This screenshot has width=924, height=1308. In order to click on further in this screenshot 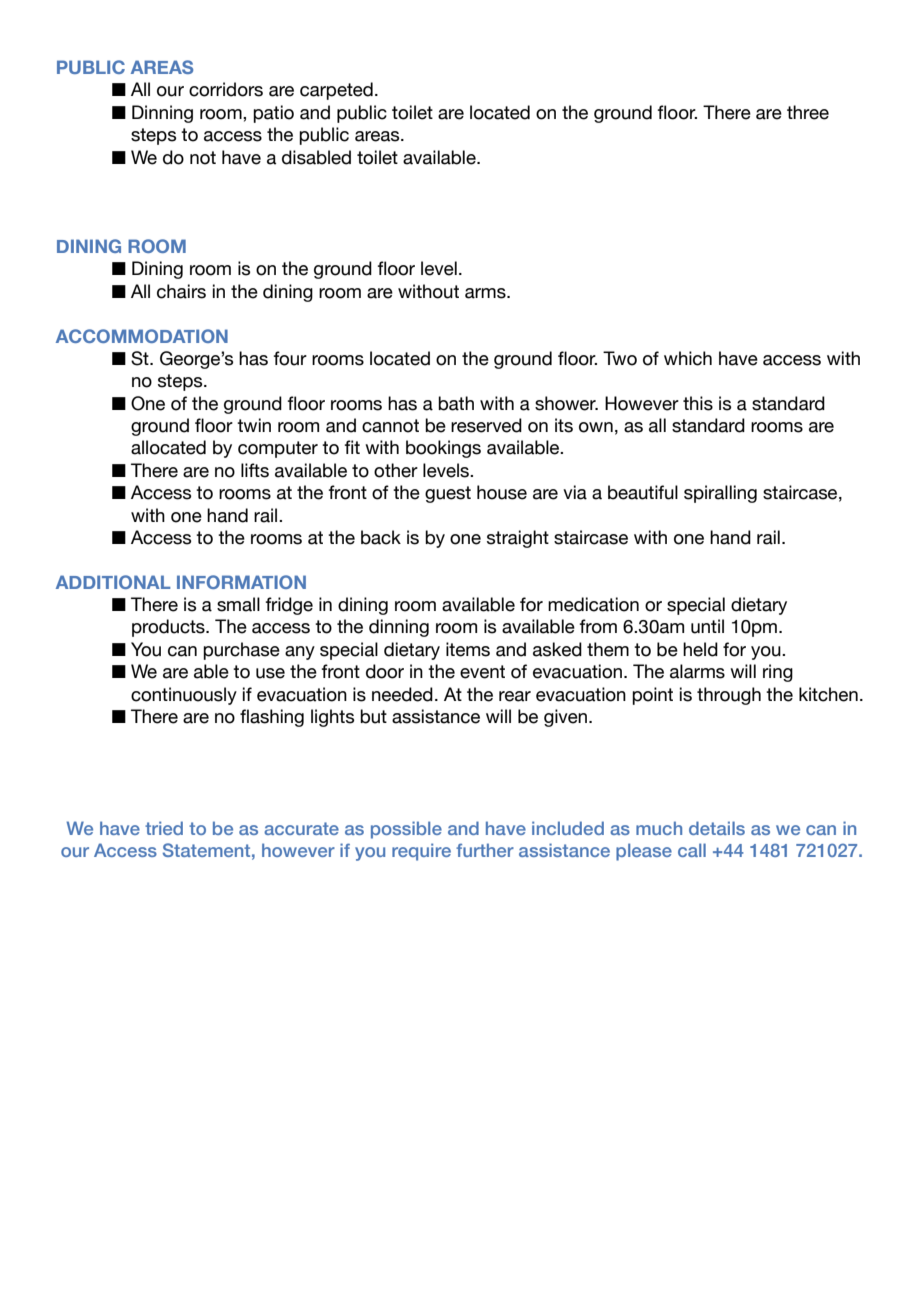, I will do `click(485, 850)`.
